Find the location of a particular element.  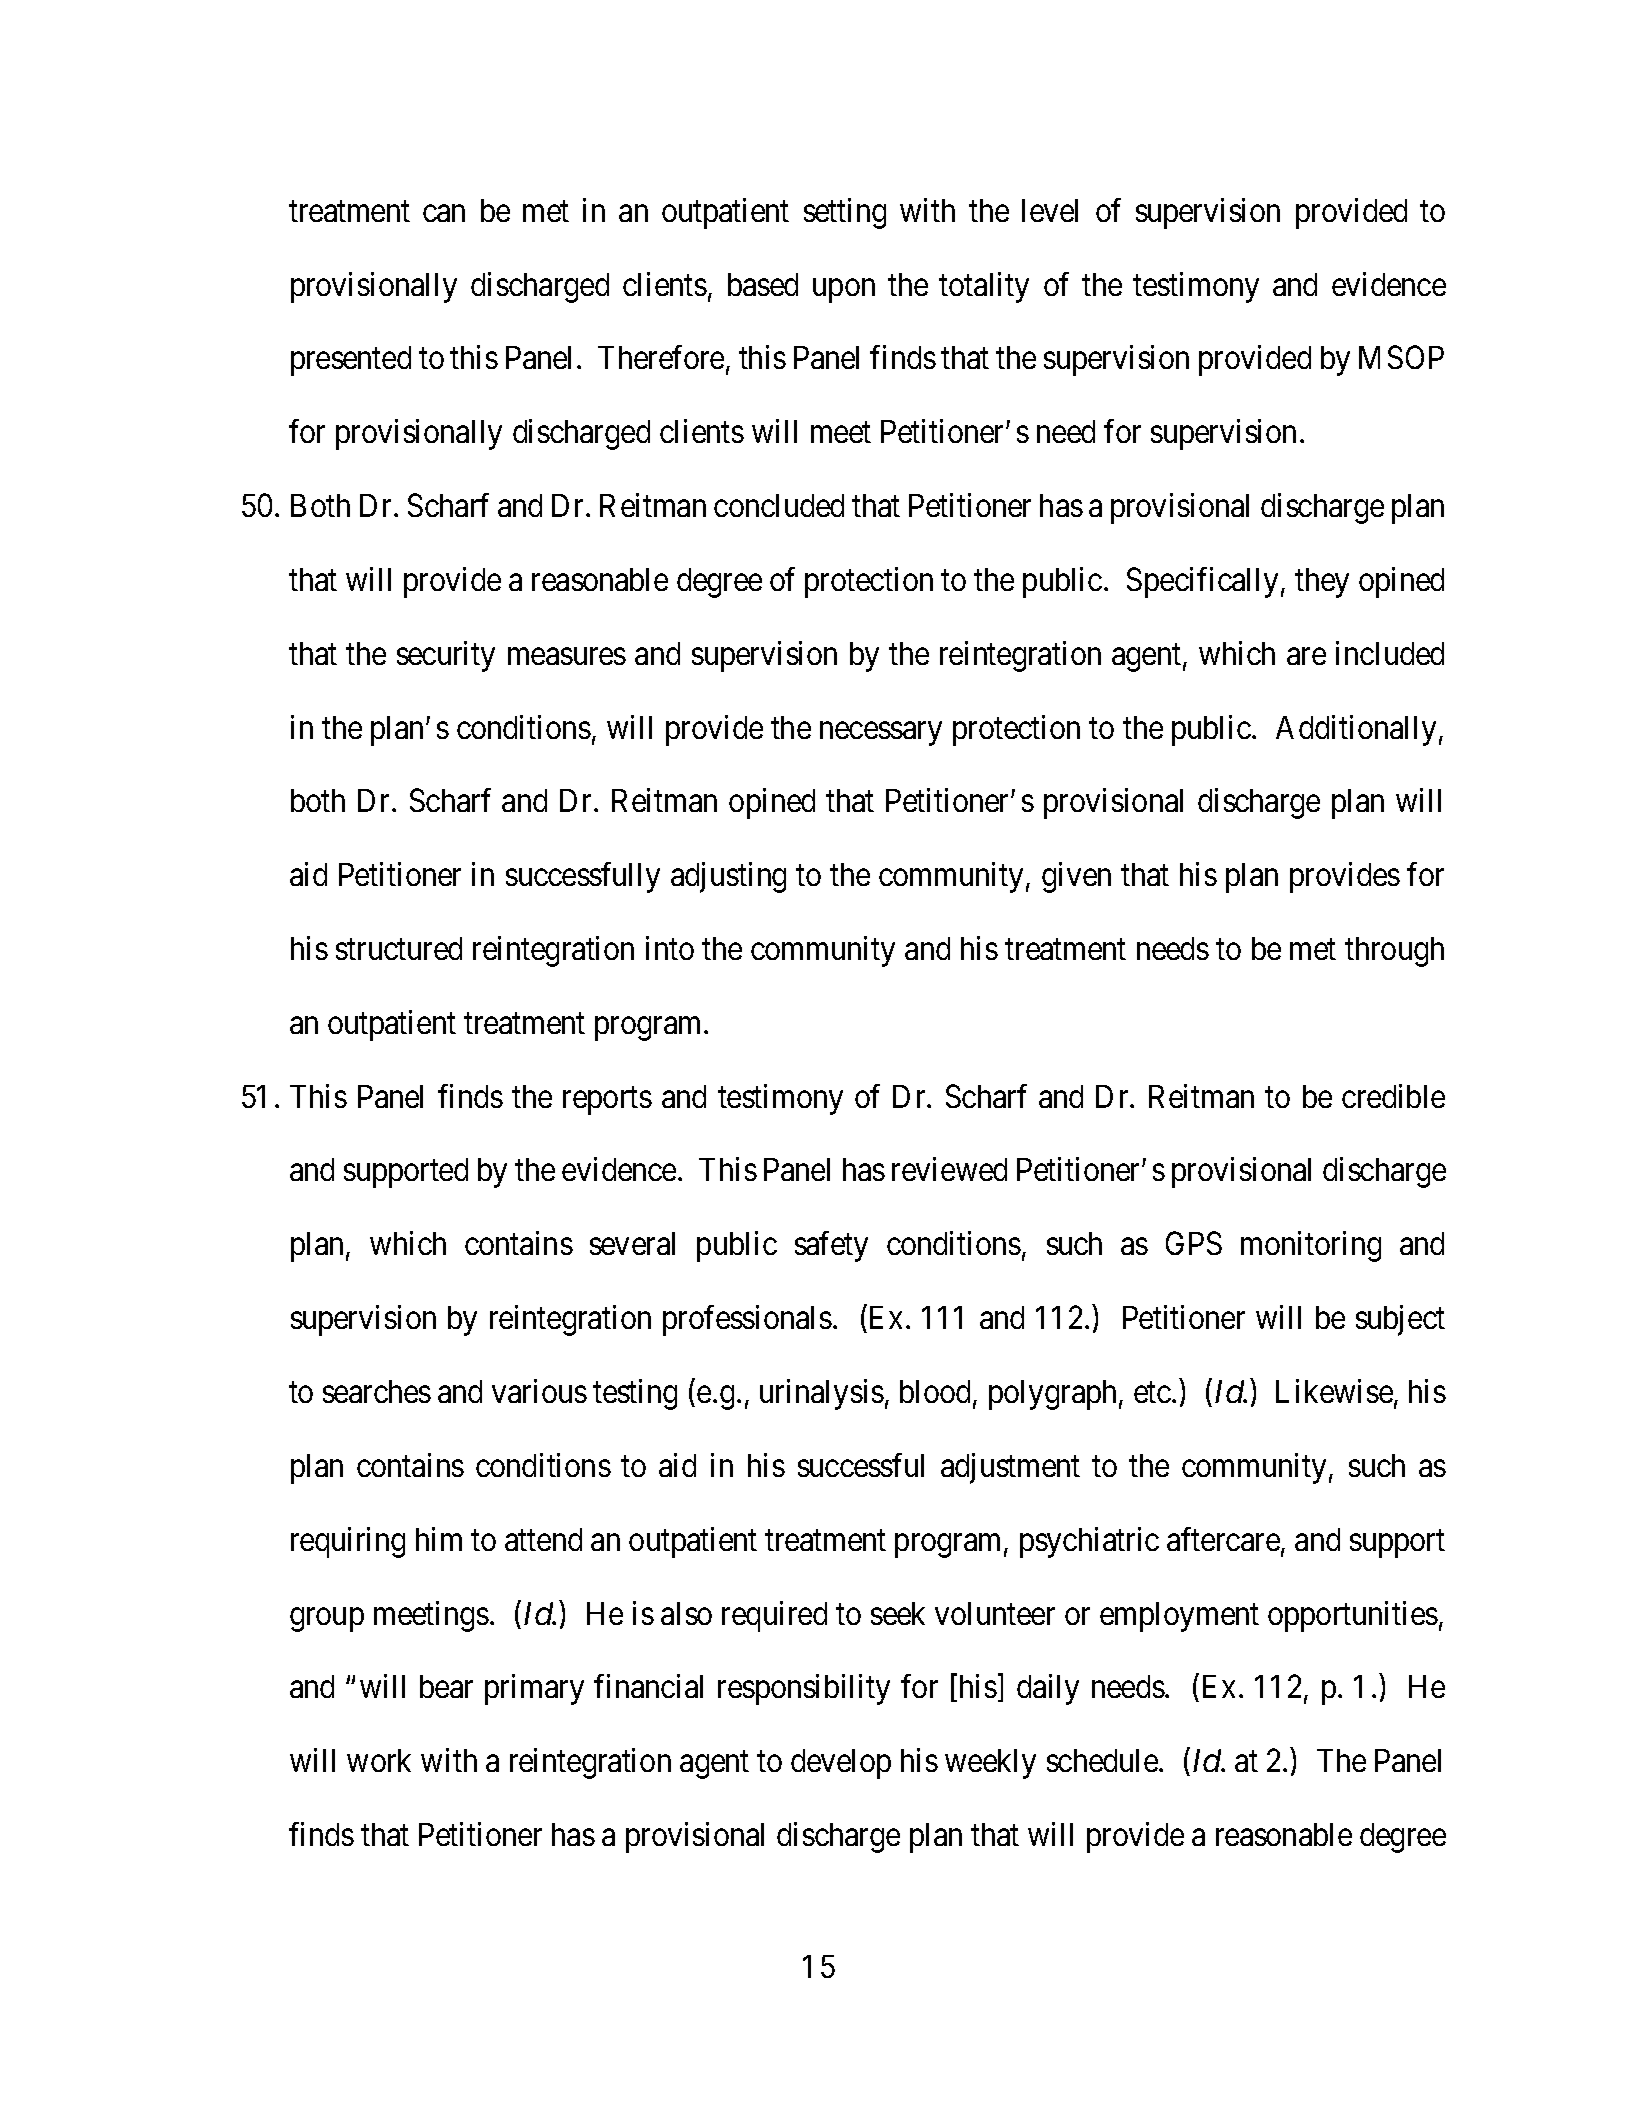

bear is located at coordinates (446, 1686).
